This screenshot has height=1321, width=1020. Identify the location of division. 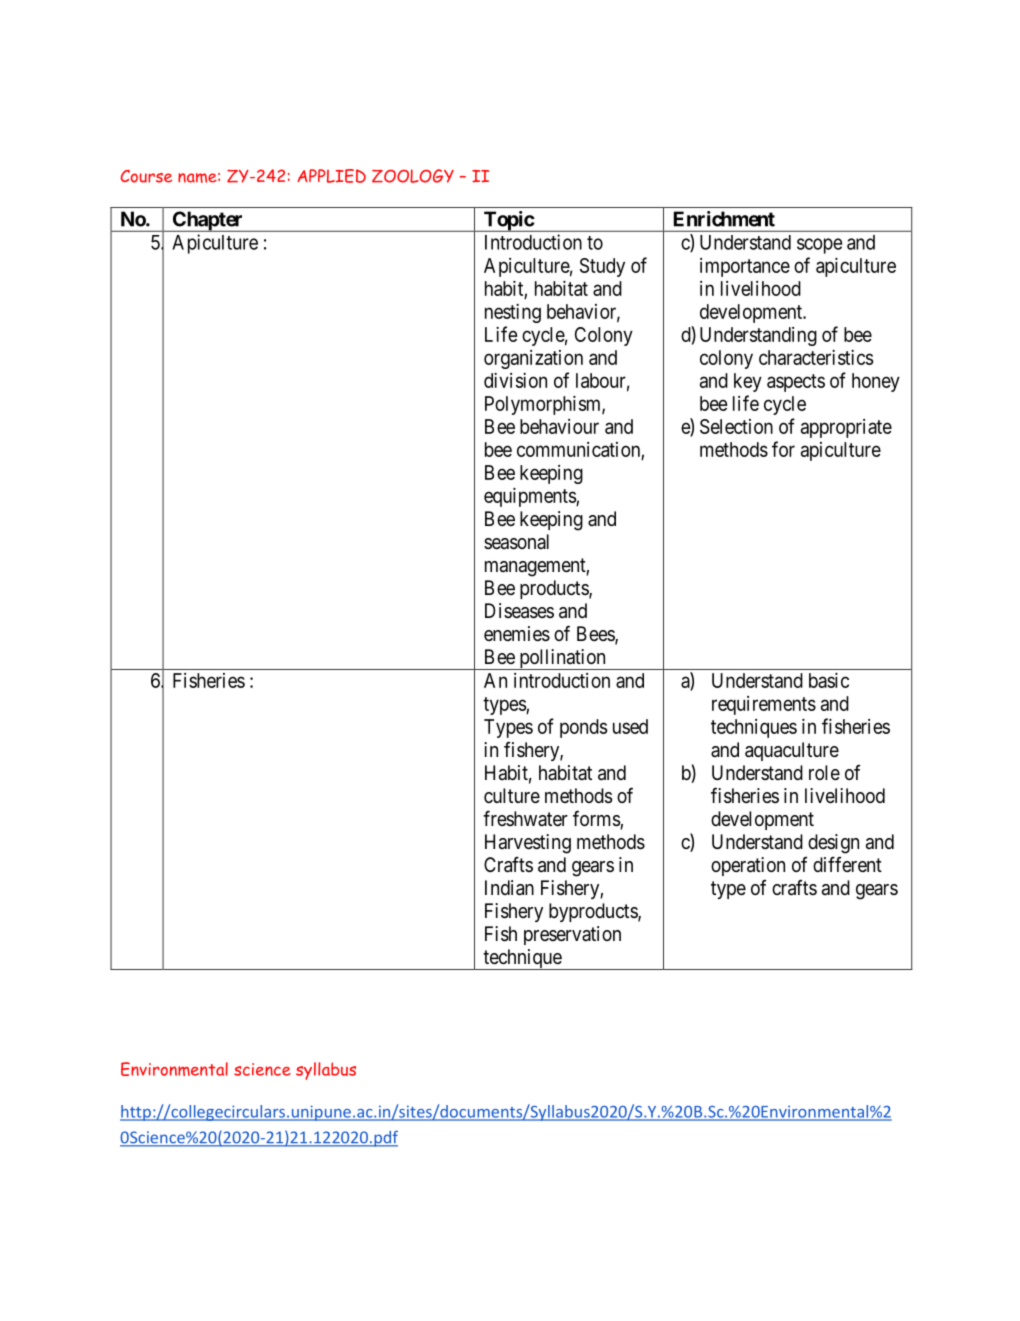
(515, 380).
